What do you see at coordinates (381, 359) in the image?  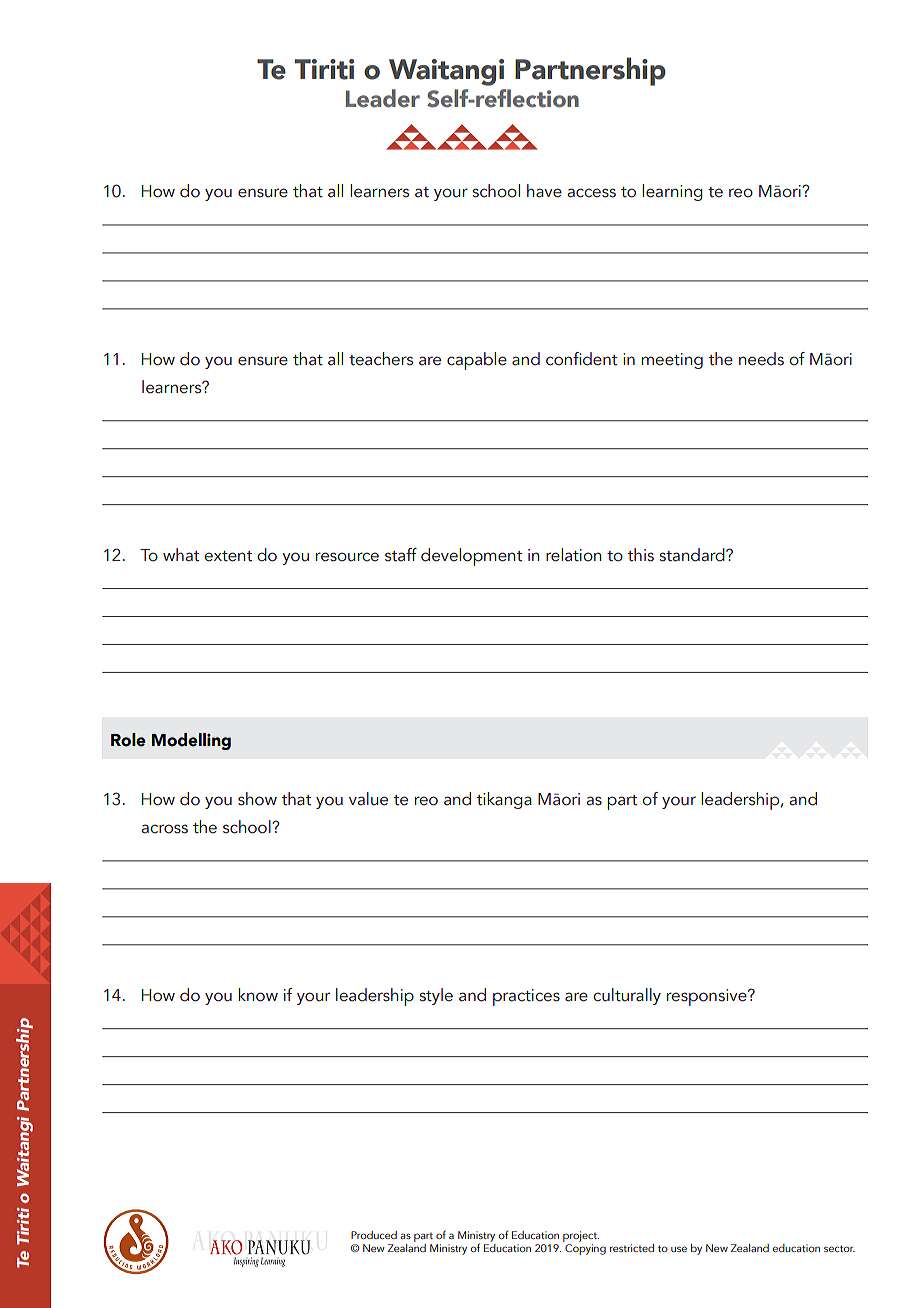 I see `teachers` at bounding box center [381, 359].
